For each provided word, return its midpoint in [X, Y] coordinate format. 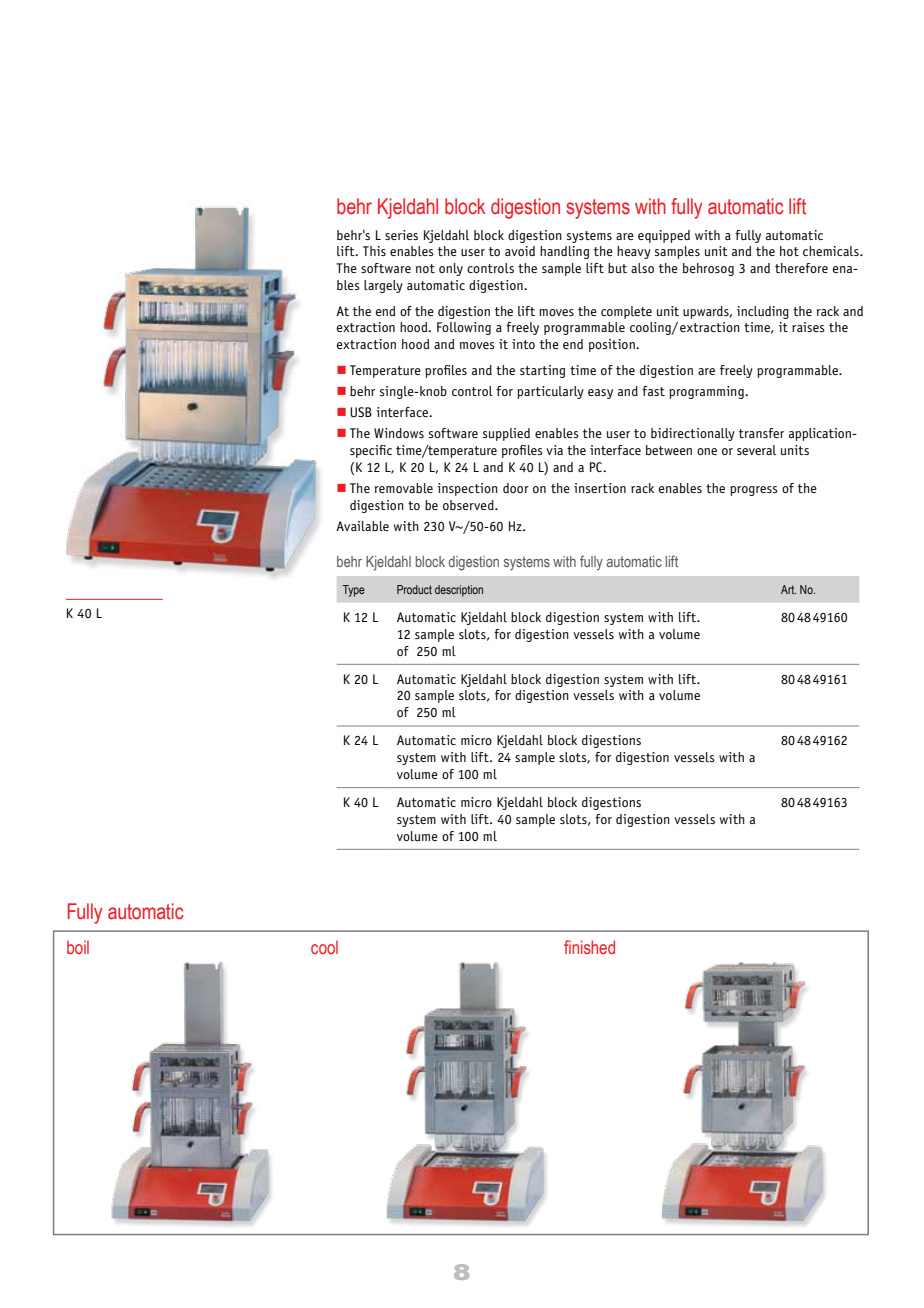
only [451, 269]
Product [414, 589]
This [374, 251]
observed [469, 505]
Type [354, 591]
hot [789, 251]
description [459, 591]
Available [362, 526]
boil [78, 947]
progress [754, 491]
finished [589, 947]
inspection [467, 489]
